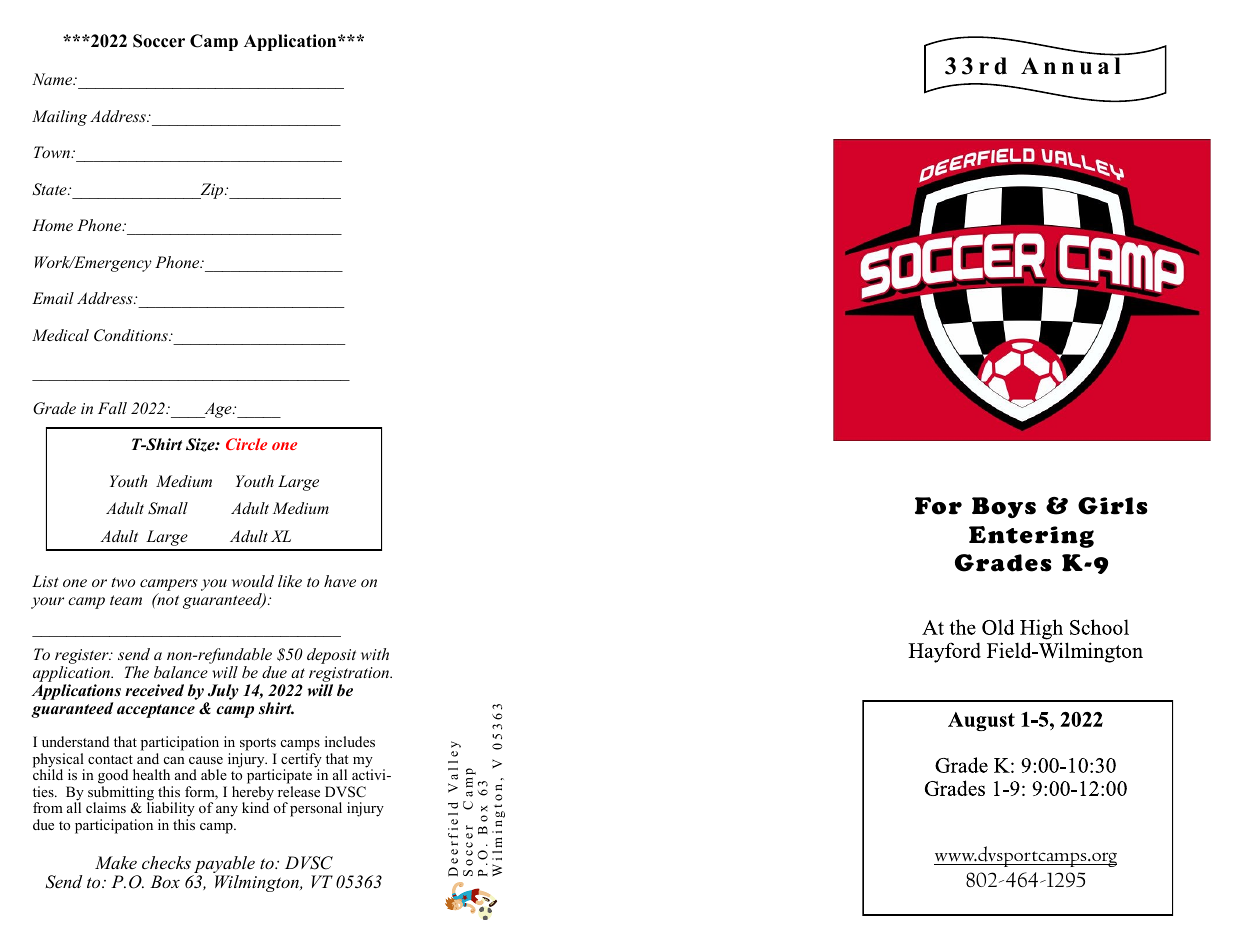 The height and width of the page is (952, 1233). I want to click on Home, so click(52, 225).
